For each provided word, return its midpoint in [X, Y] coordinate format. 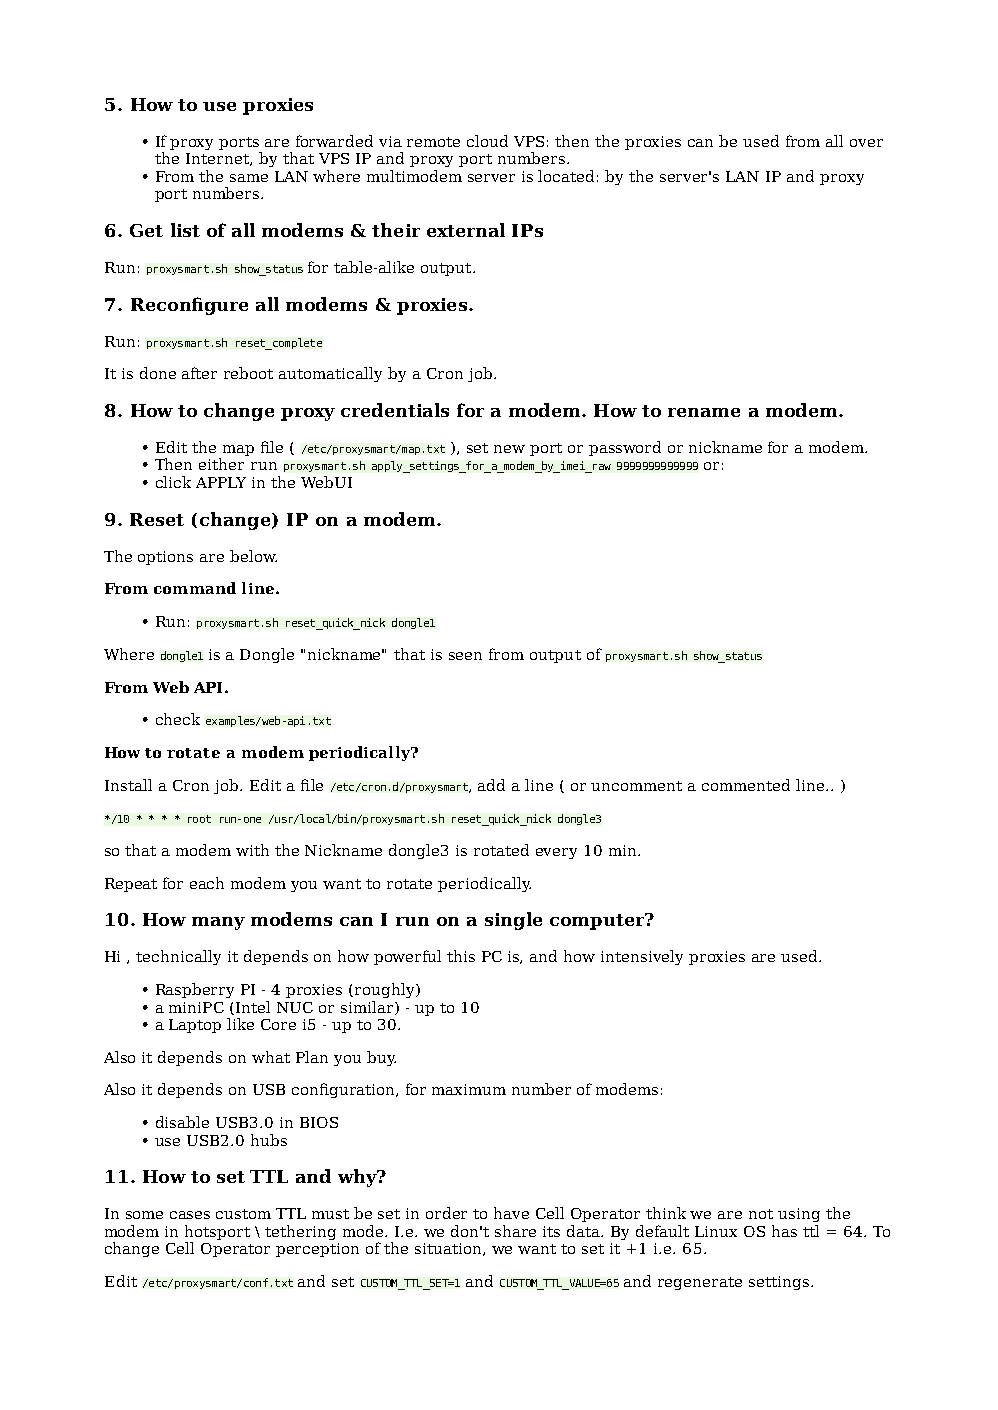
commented [746, 785]
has [784, 1231]
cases [190, 1215]
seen [465, 656]
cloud [487, 141]
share [515, 1231]
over [866, 143]
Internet [218, 159]
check [178, 719]
